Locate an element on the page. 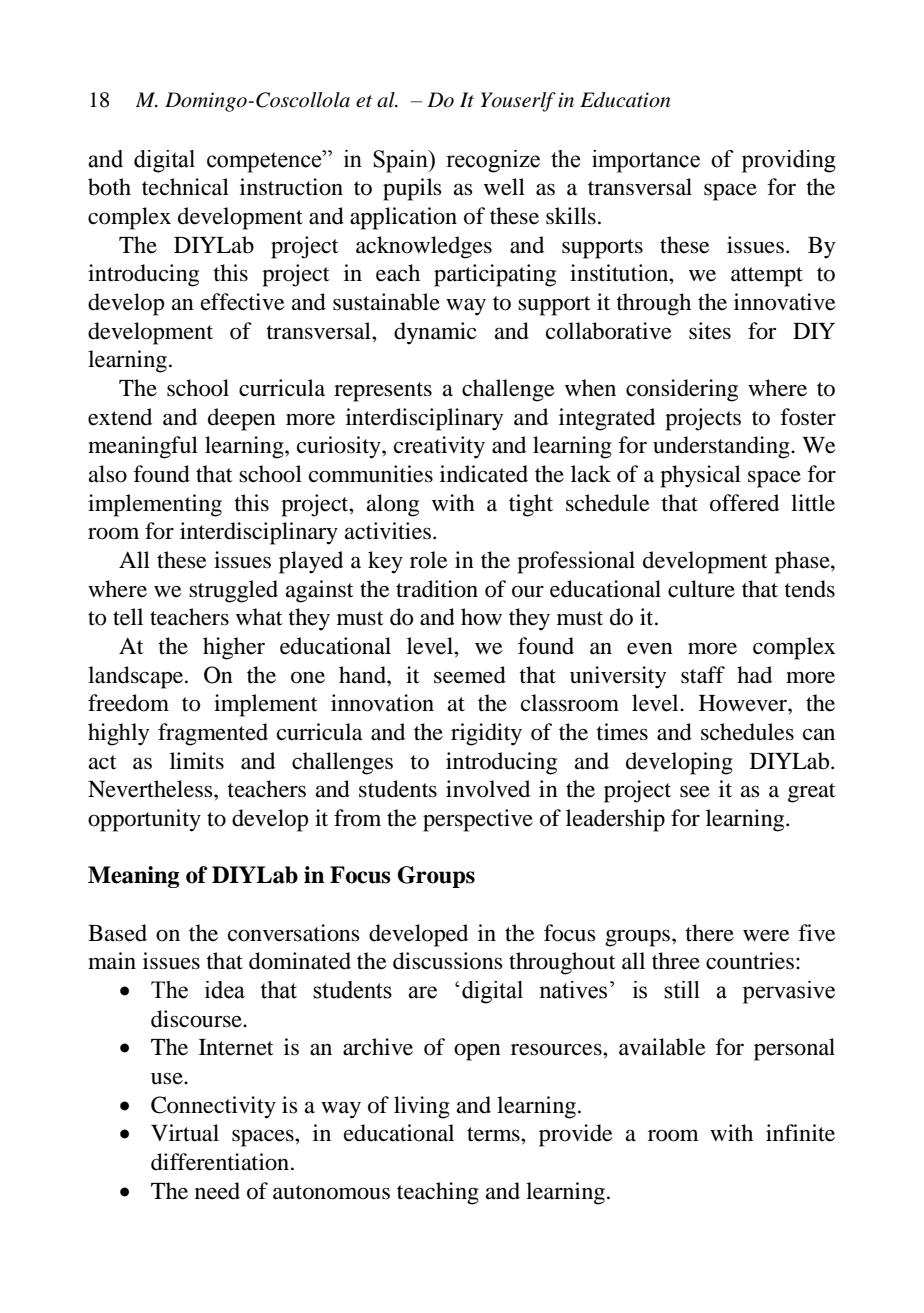 The image size is (924, 1313). seemed is located at coordinates (470, 675).
